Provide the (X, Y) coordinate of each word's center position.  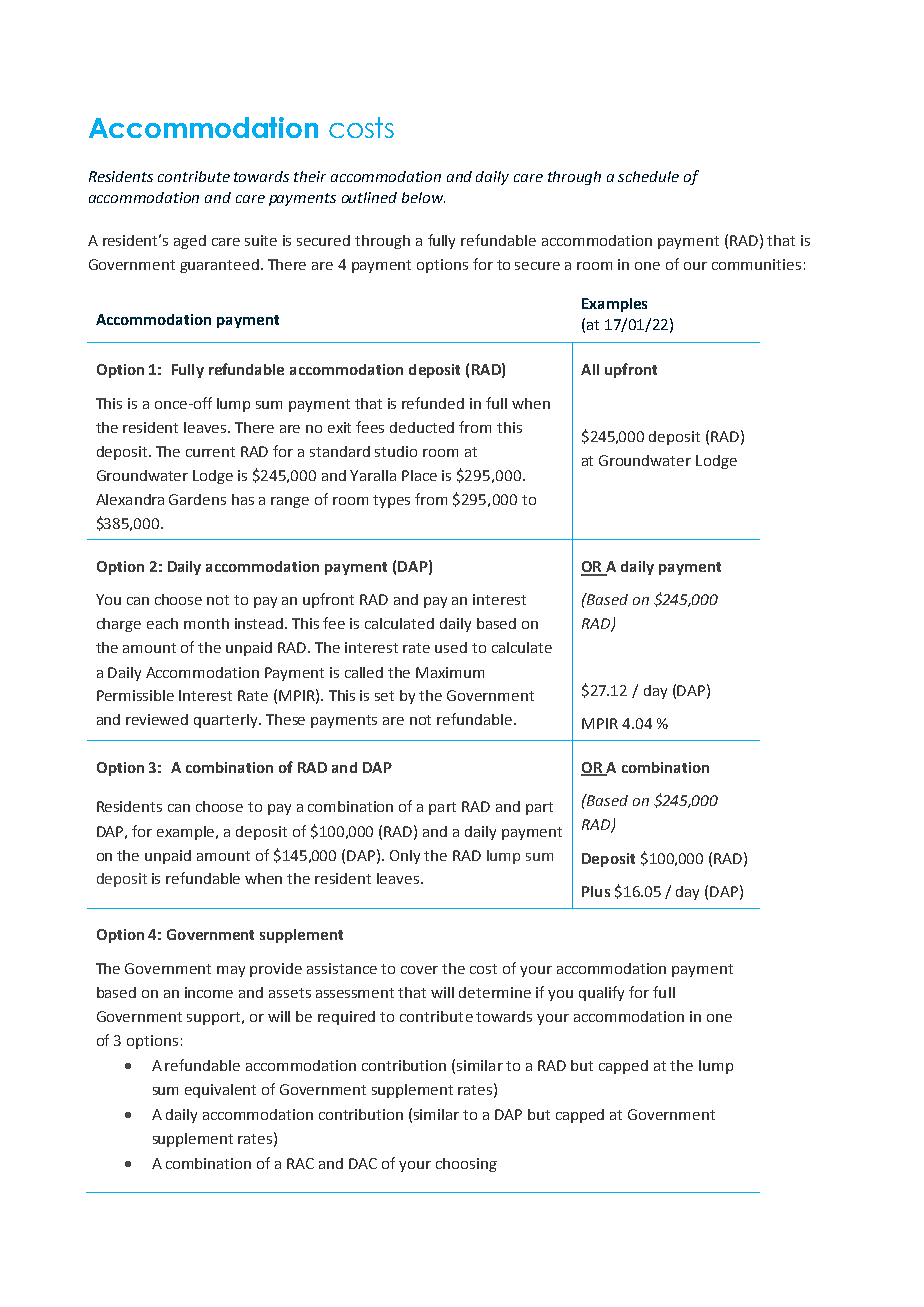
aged (190, 242)
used (451, 647)
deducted (422, 427)
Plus (596, 891)
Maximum (450, 672)
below (423, 197)
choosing (466, 1165)
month (206, 623)
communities (756, 264)
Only (405, 857)
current (210, 452)
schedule (648, 176)
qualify (601, 993)
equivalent (220, 1091)
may (231, 971)
